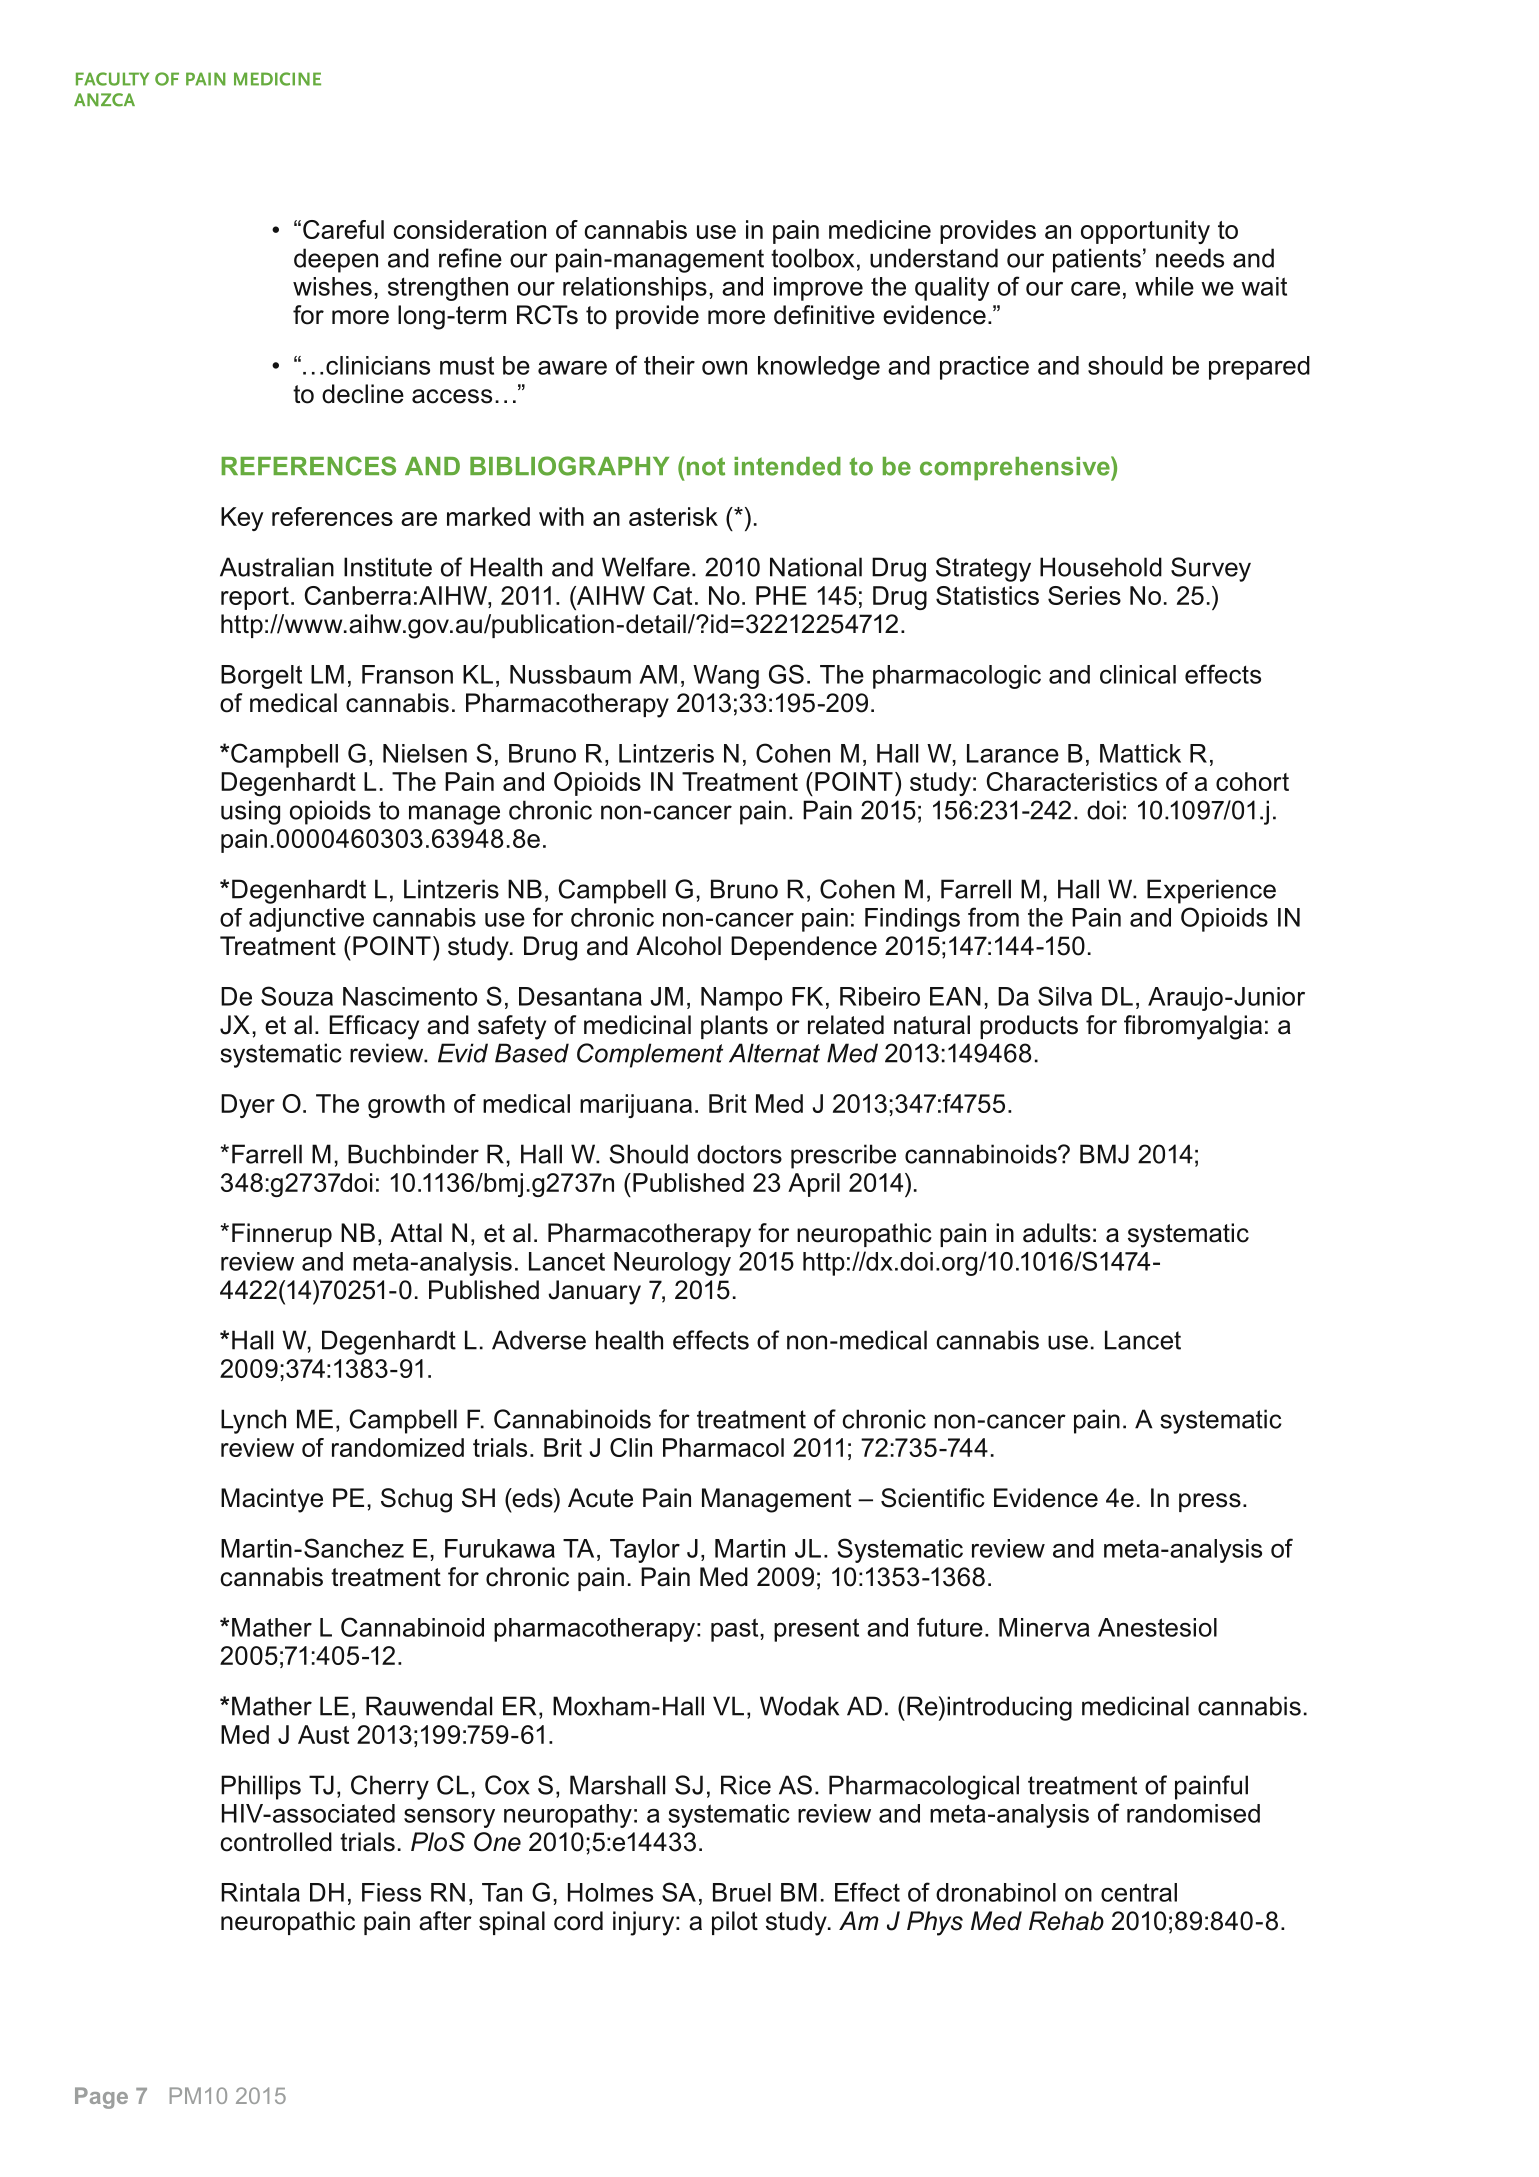 This image has height=2177, width=1539. Describe the element at coordinates (735, 1923) in the image. I see `pilot` at that location.
